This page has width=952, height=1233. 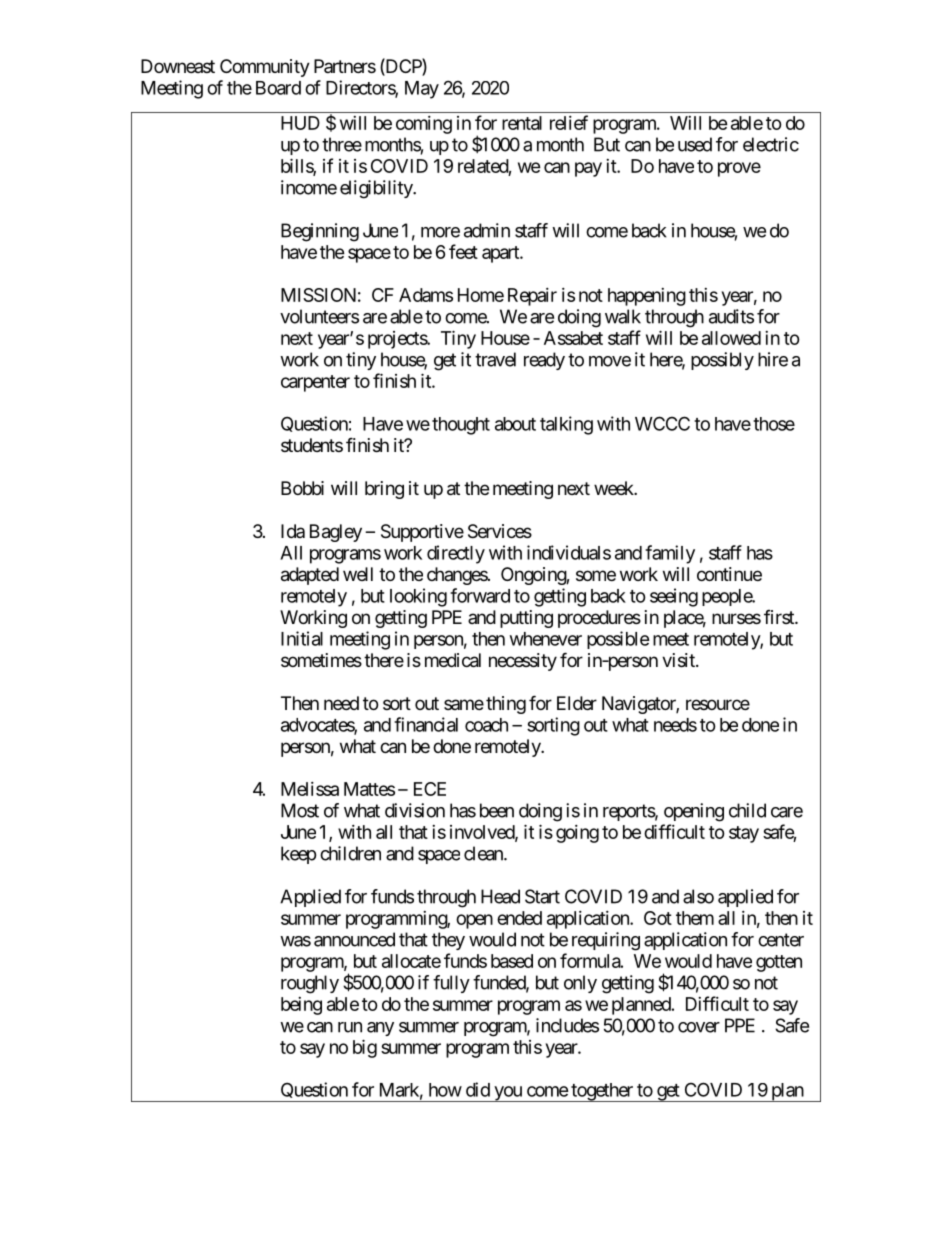 I want to click on putting, so click(x=526, y=619).
